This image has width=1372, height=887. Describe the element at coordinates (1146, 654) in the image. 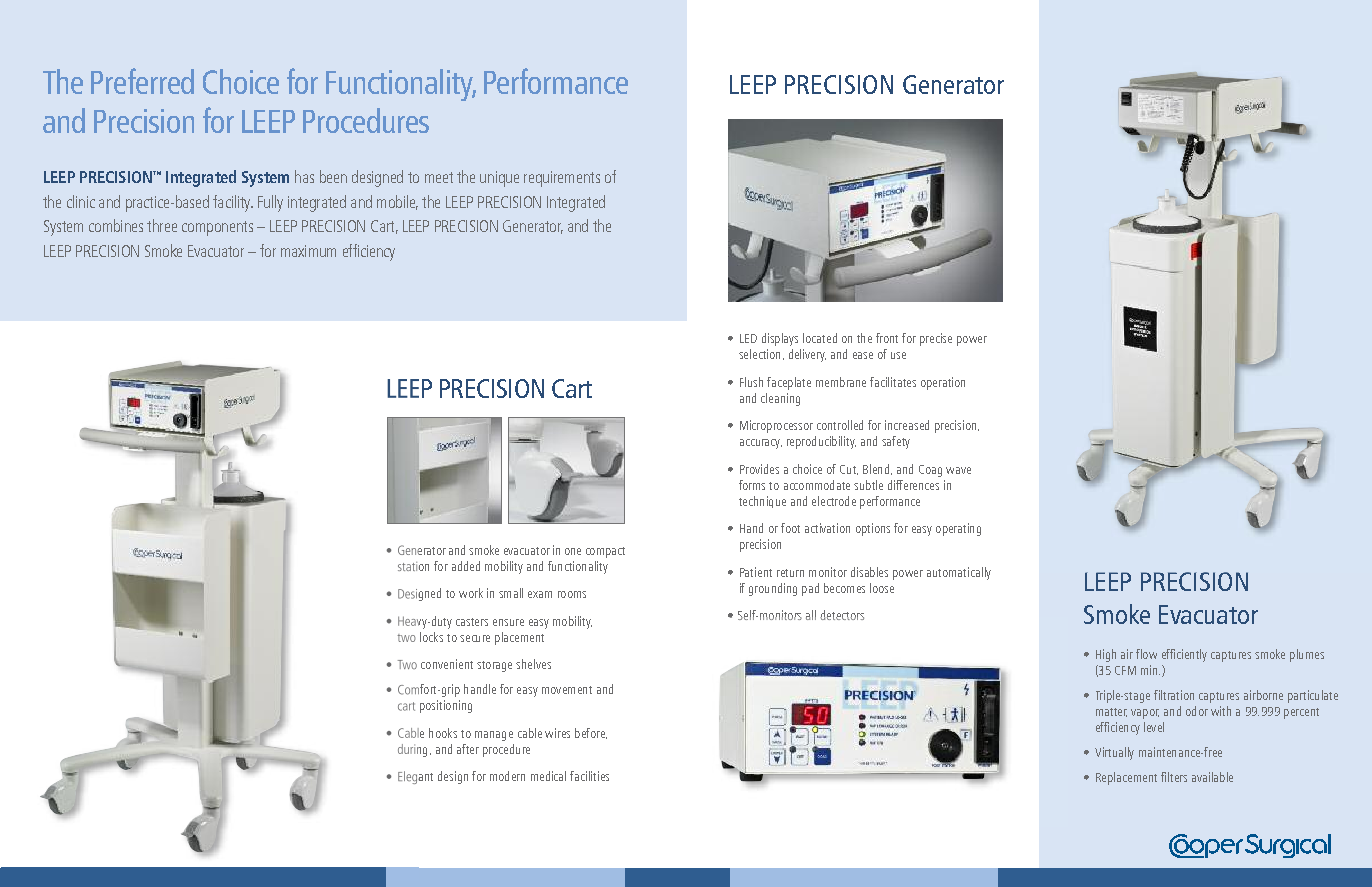

I see `flow` at that location.
